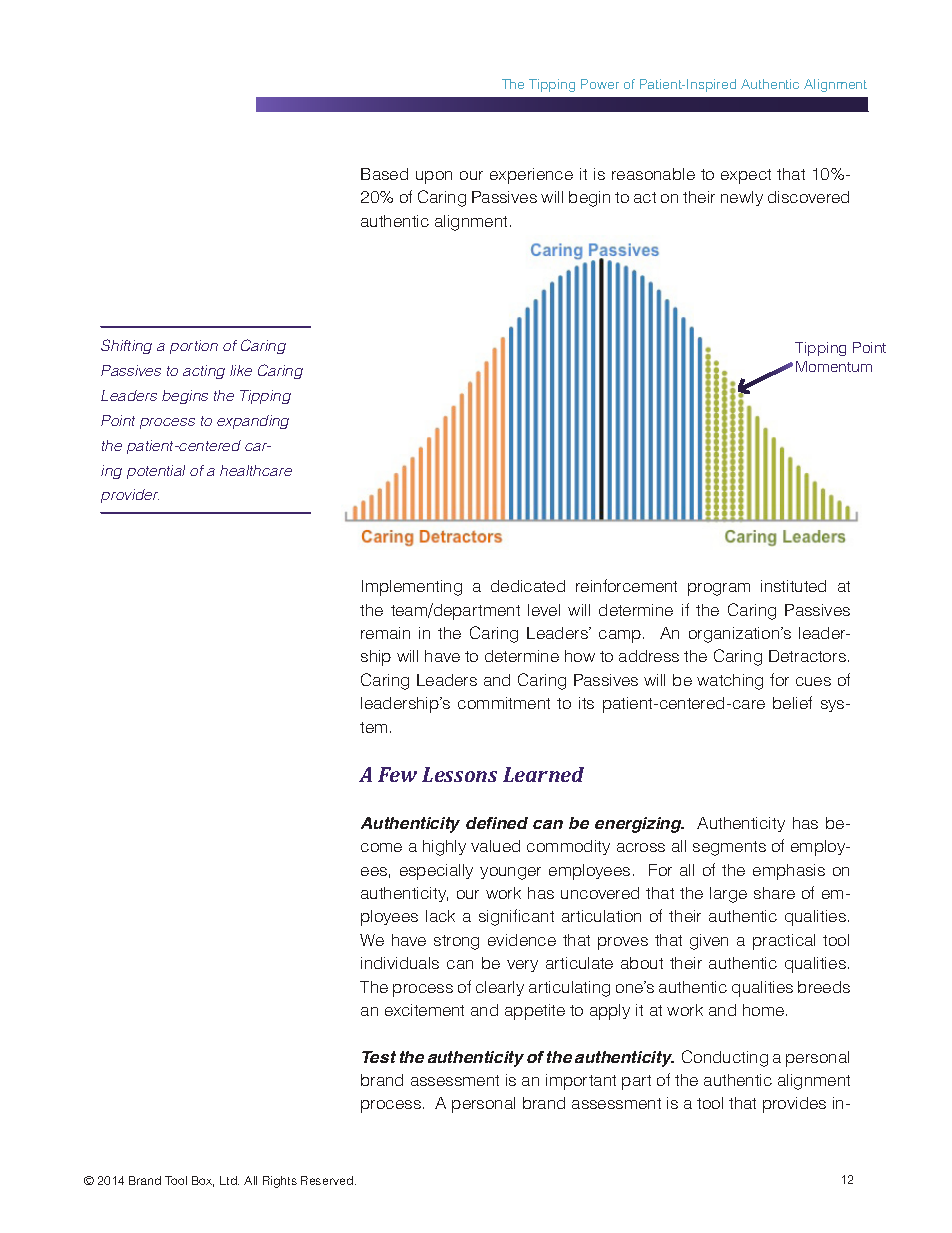  I want to click on Based, so click(384, 174).
